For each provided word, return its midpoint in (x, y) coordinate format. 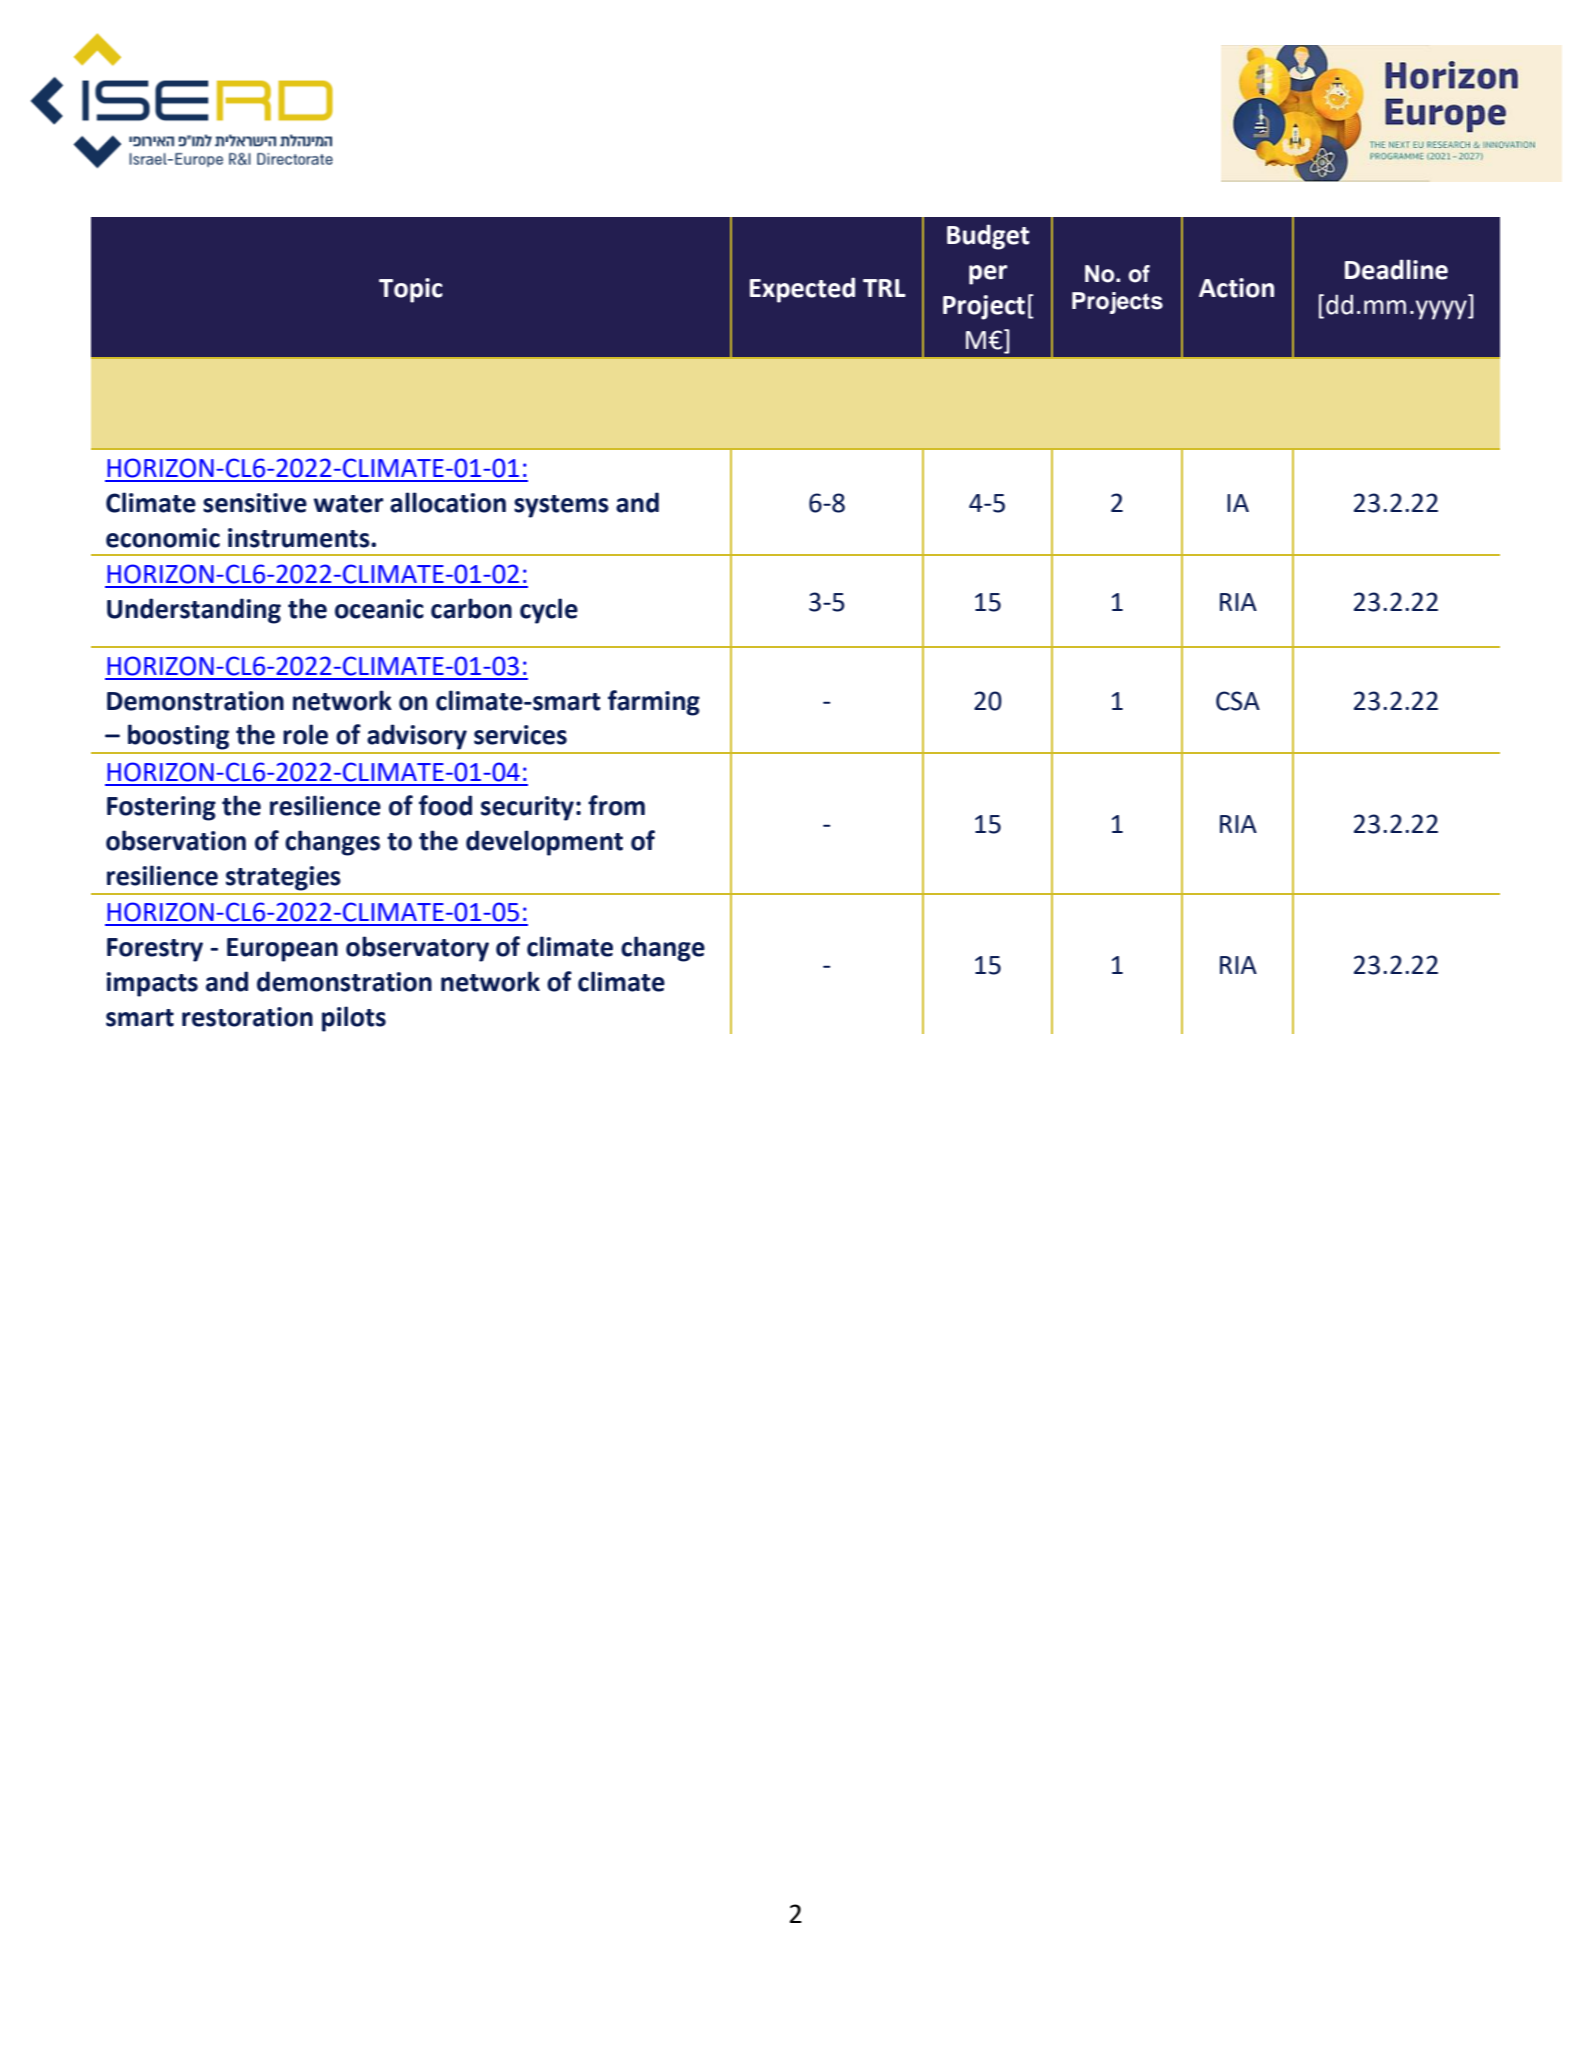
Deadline (1396, 269)
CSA (1238, 701)
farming (654, 703)
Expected (802, 290)
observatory (417, 949)
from (616, 805)
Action (1236, 288)
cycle (549, 611)
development (544, 843)
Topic (411, 290)
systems (561, 506)
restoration (247, 1017)
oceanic (379, 609)
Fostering (161, 808)
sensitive (255, 503)
